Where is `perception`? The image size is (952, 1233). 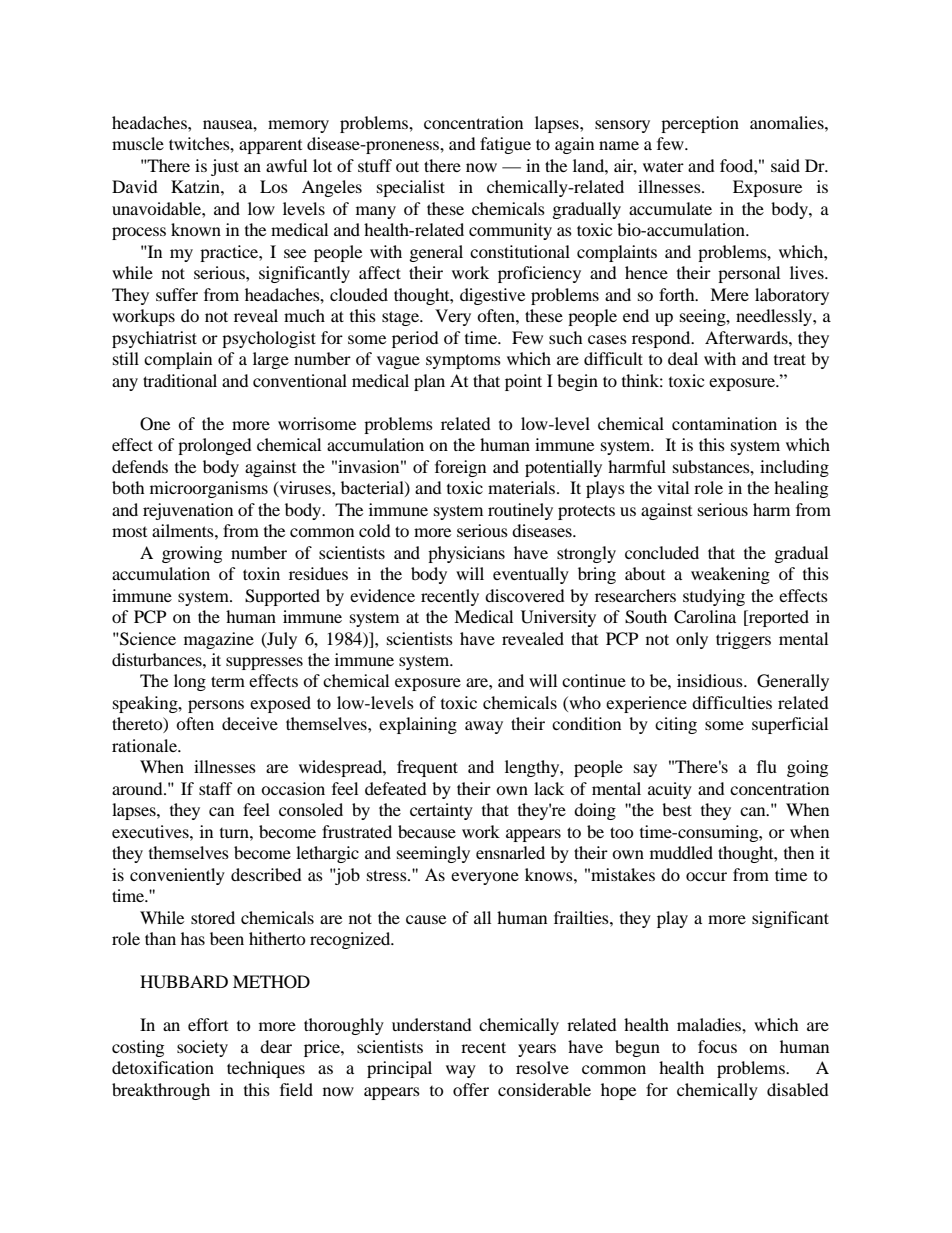
perception is located at coordinates (700, 124).
